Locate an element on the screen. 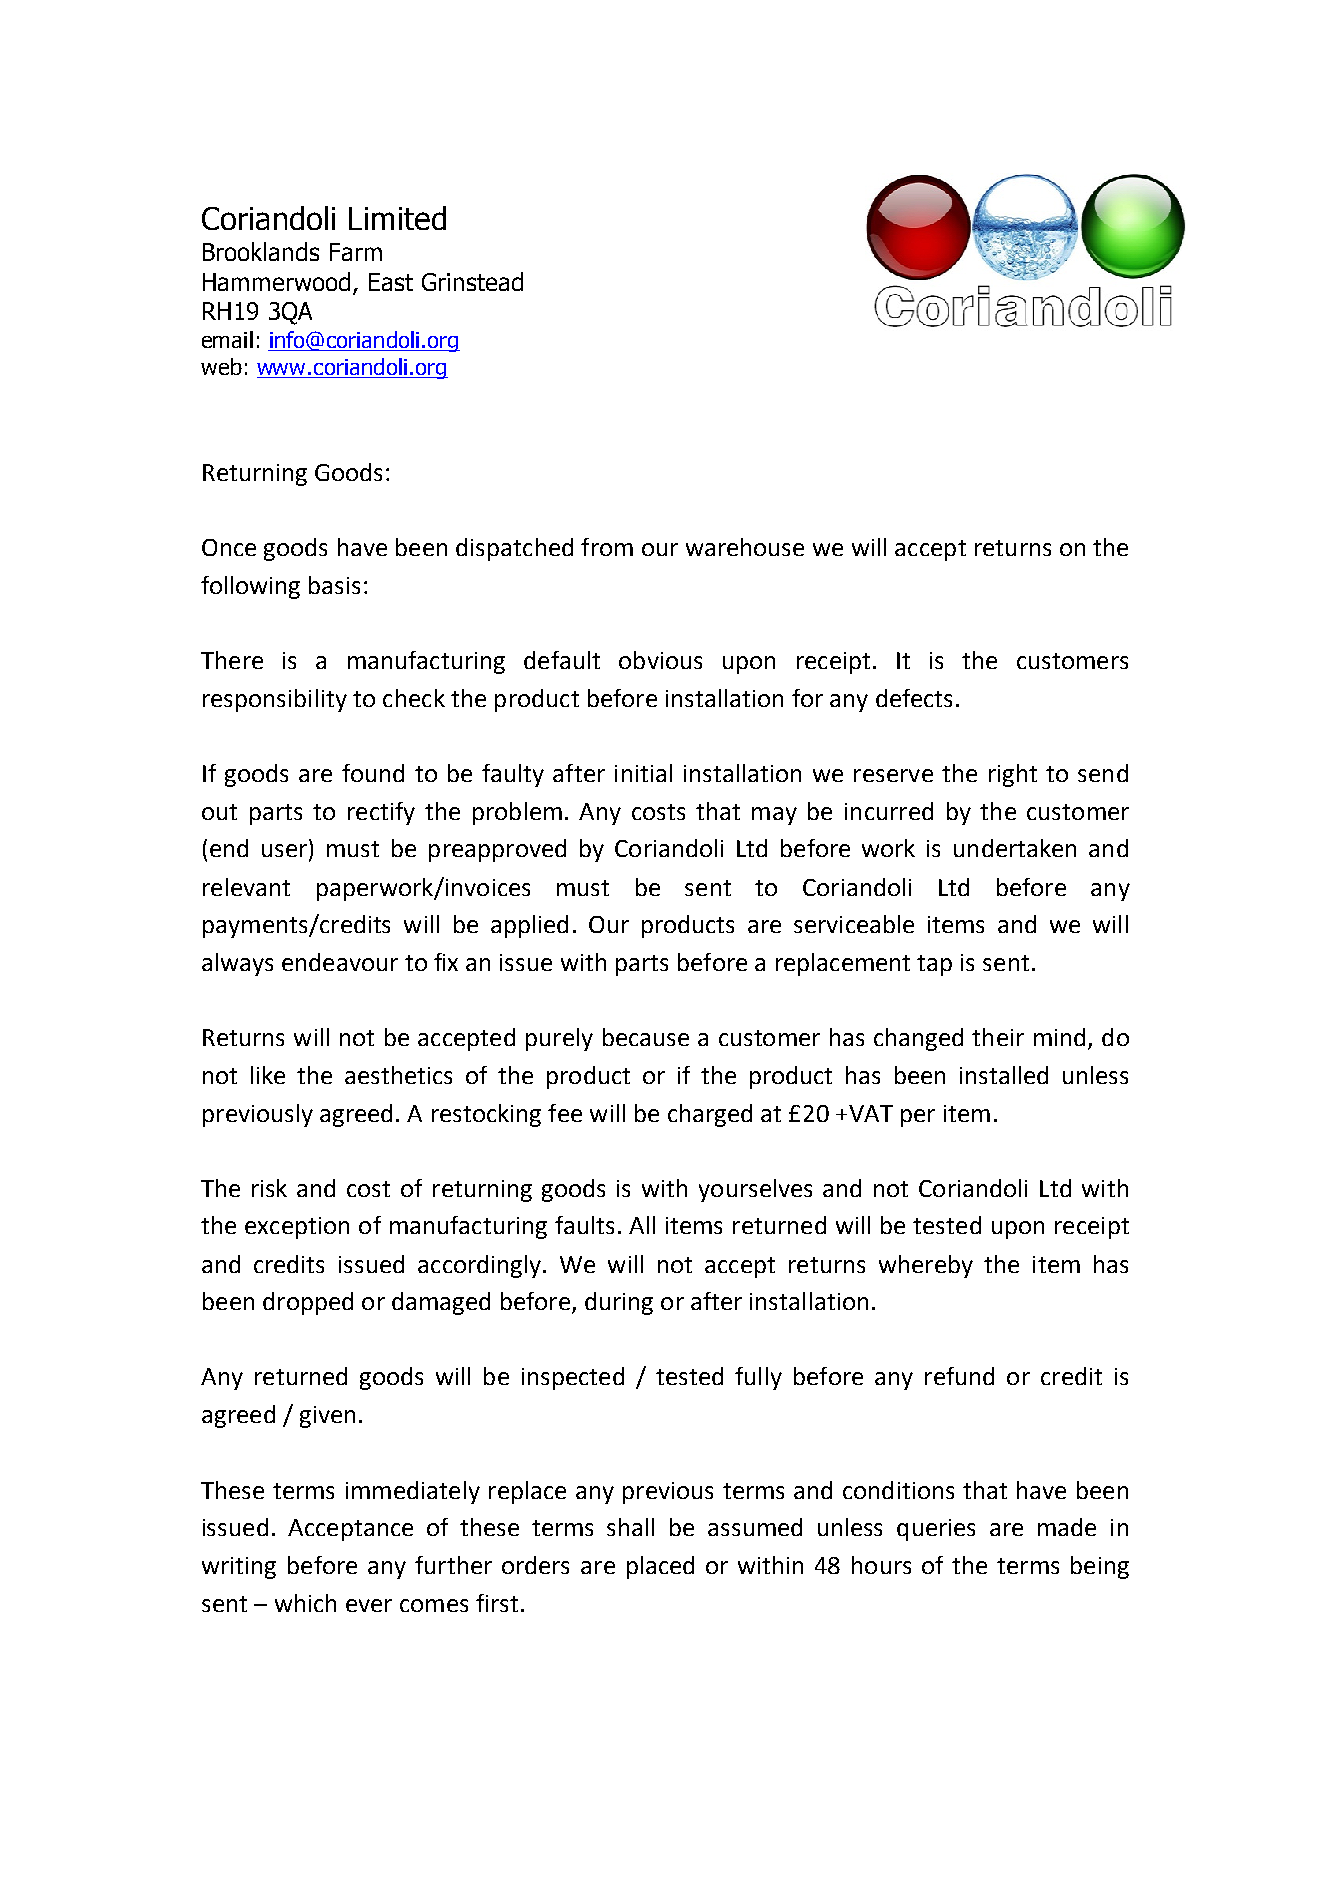  placed is located at coordinates (660, 1567).
